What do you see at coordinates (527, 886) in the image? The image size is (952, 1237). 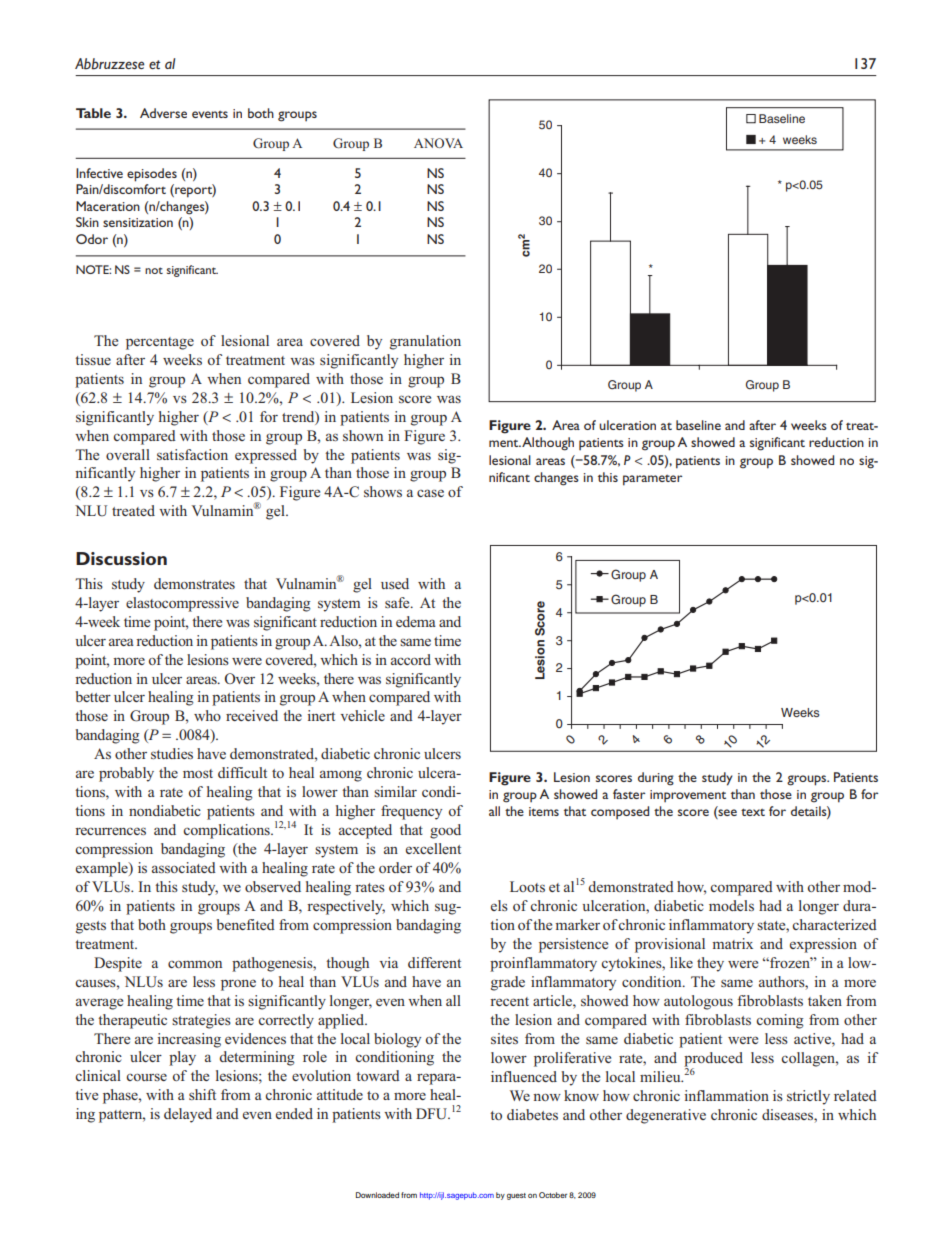 I see `Loots` at bounding box center [527, 886].
